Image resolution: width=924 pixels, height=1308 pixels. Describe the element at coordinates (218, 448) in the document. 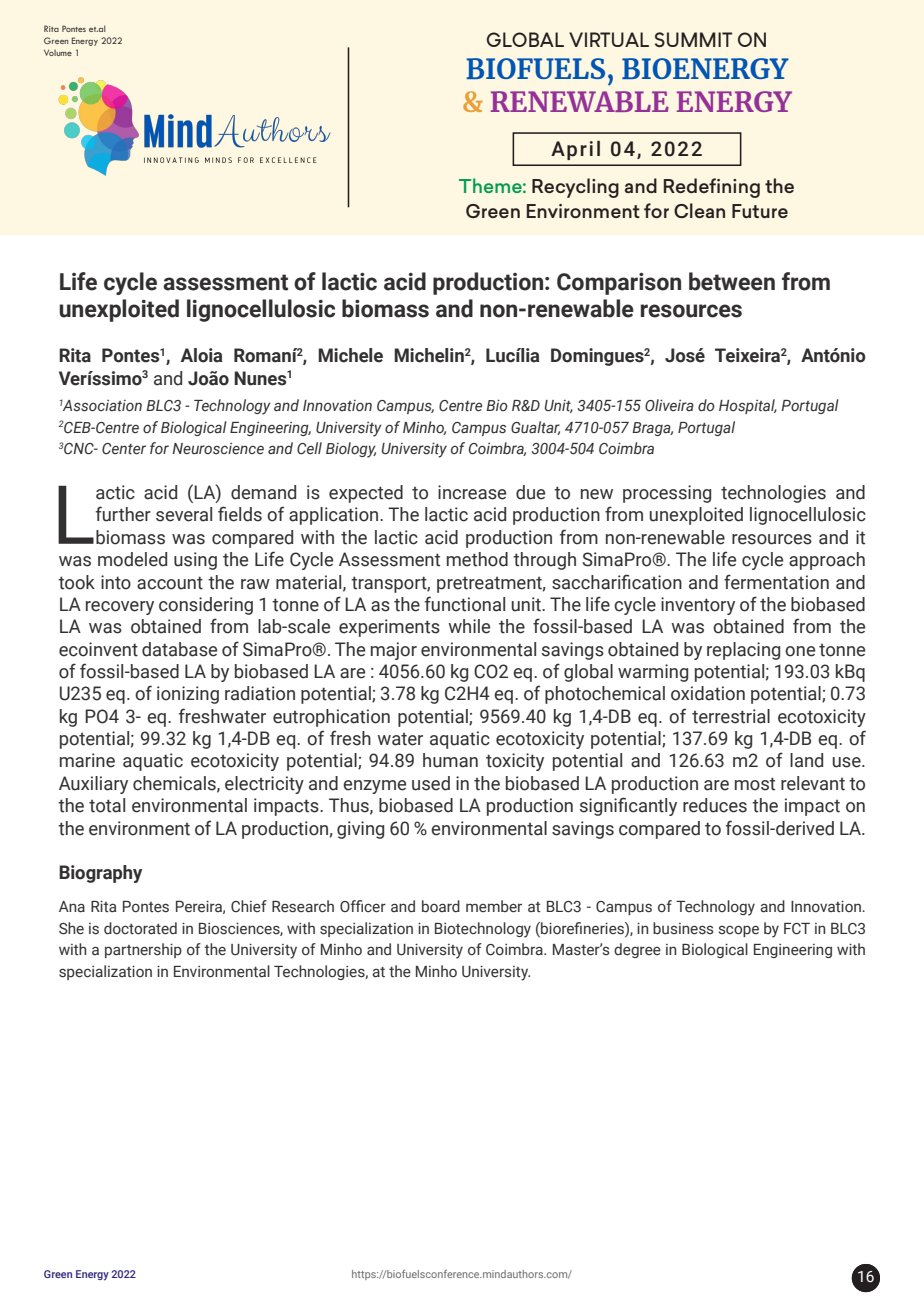

I see `Neuroscience` at that location.
